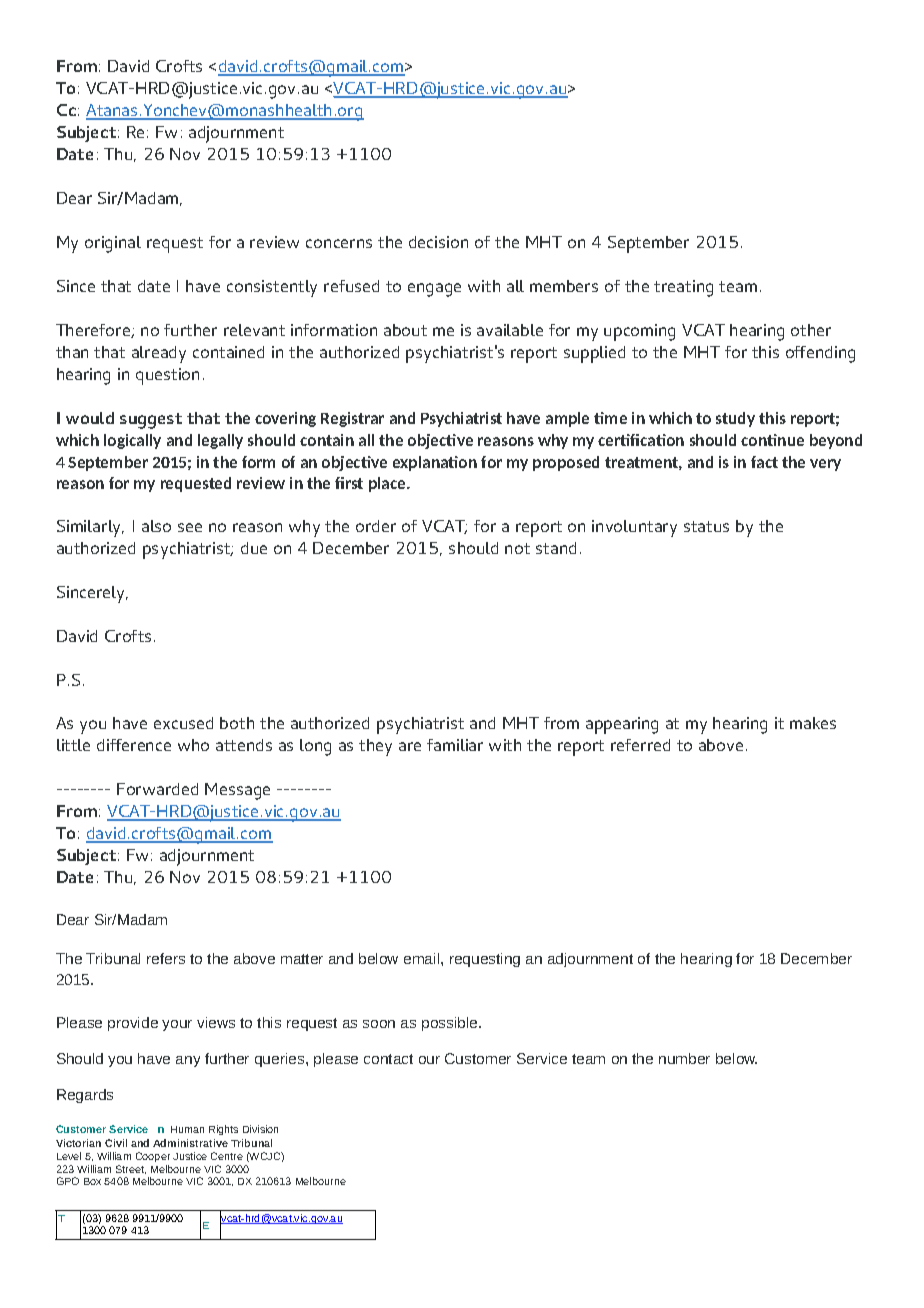 The height and width of the page is (1308, 924). What do you see at coordinates (684, 1058) in the page?
I see `number` at bounding box center [684, 1058].
